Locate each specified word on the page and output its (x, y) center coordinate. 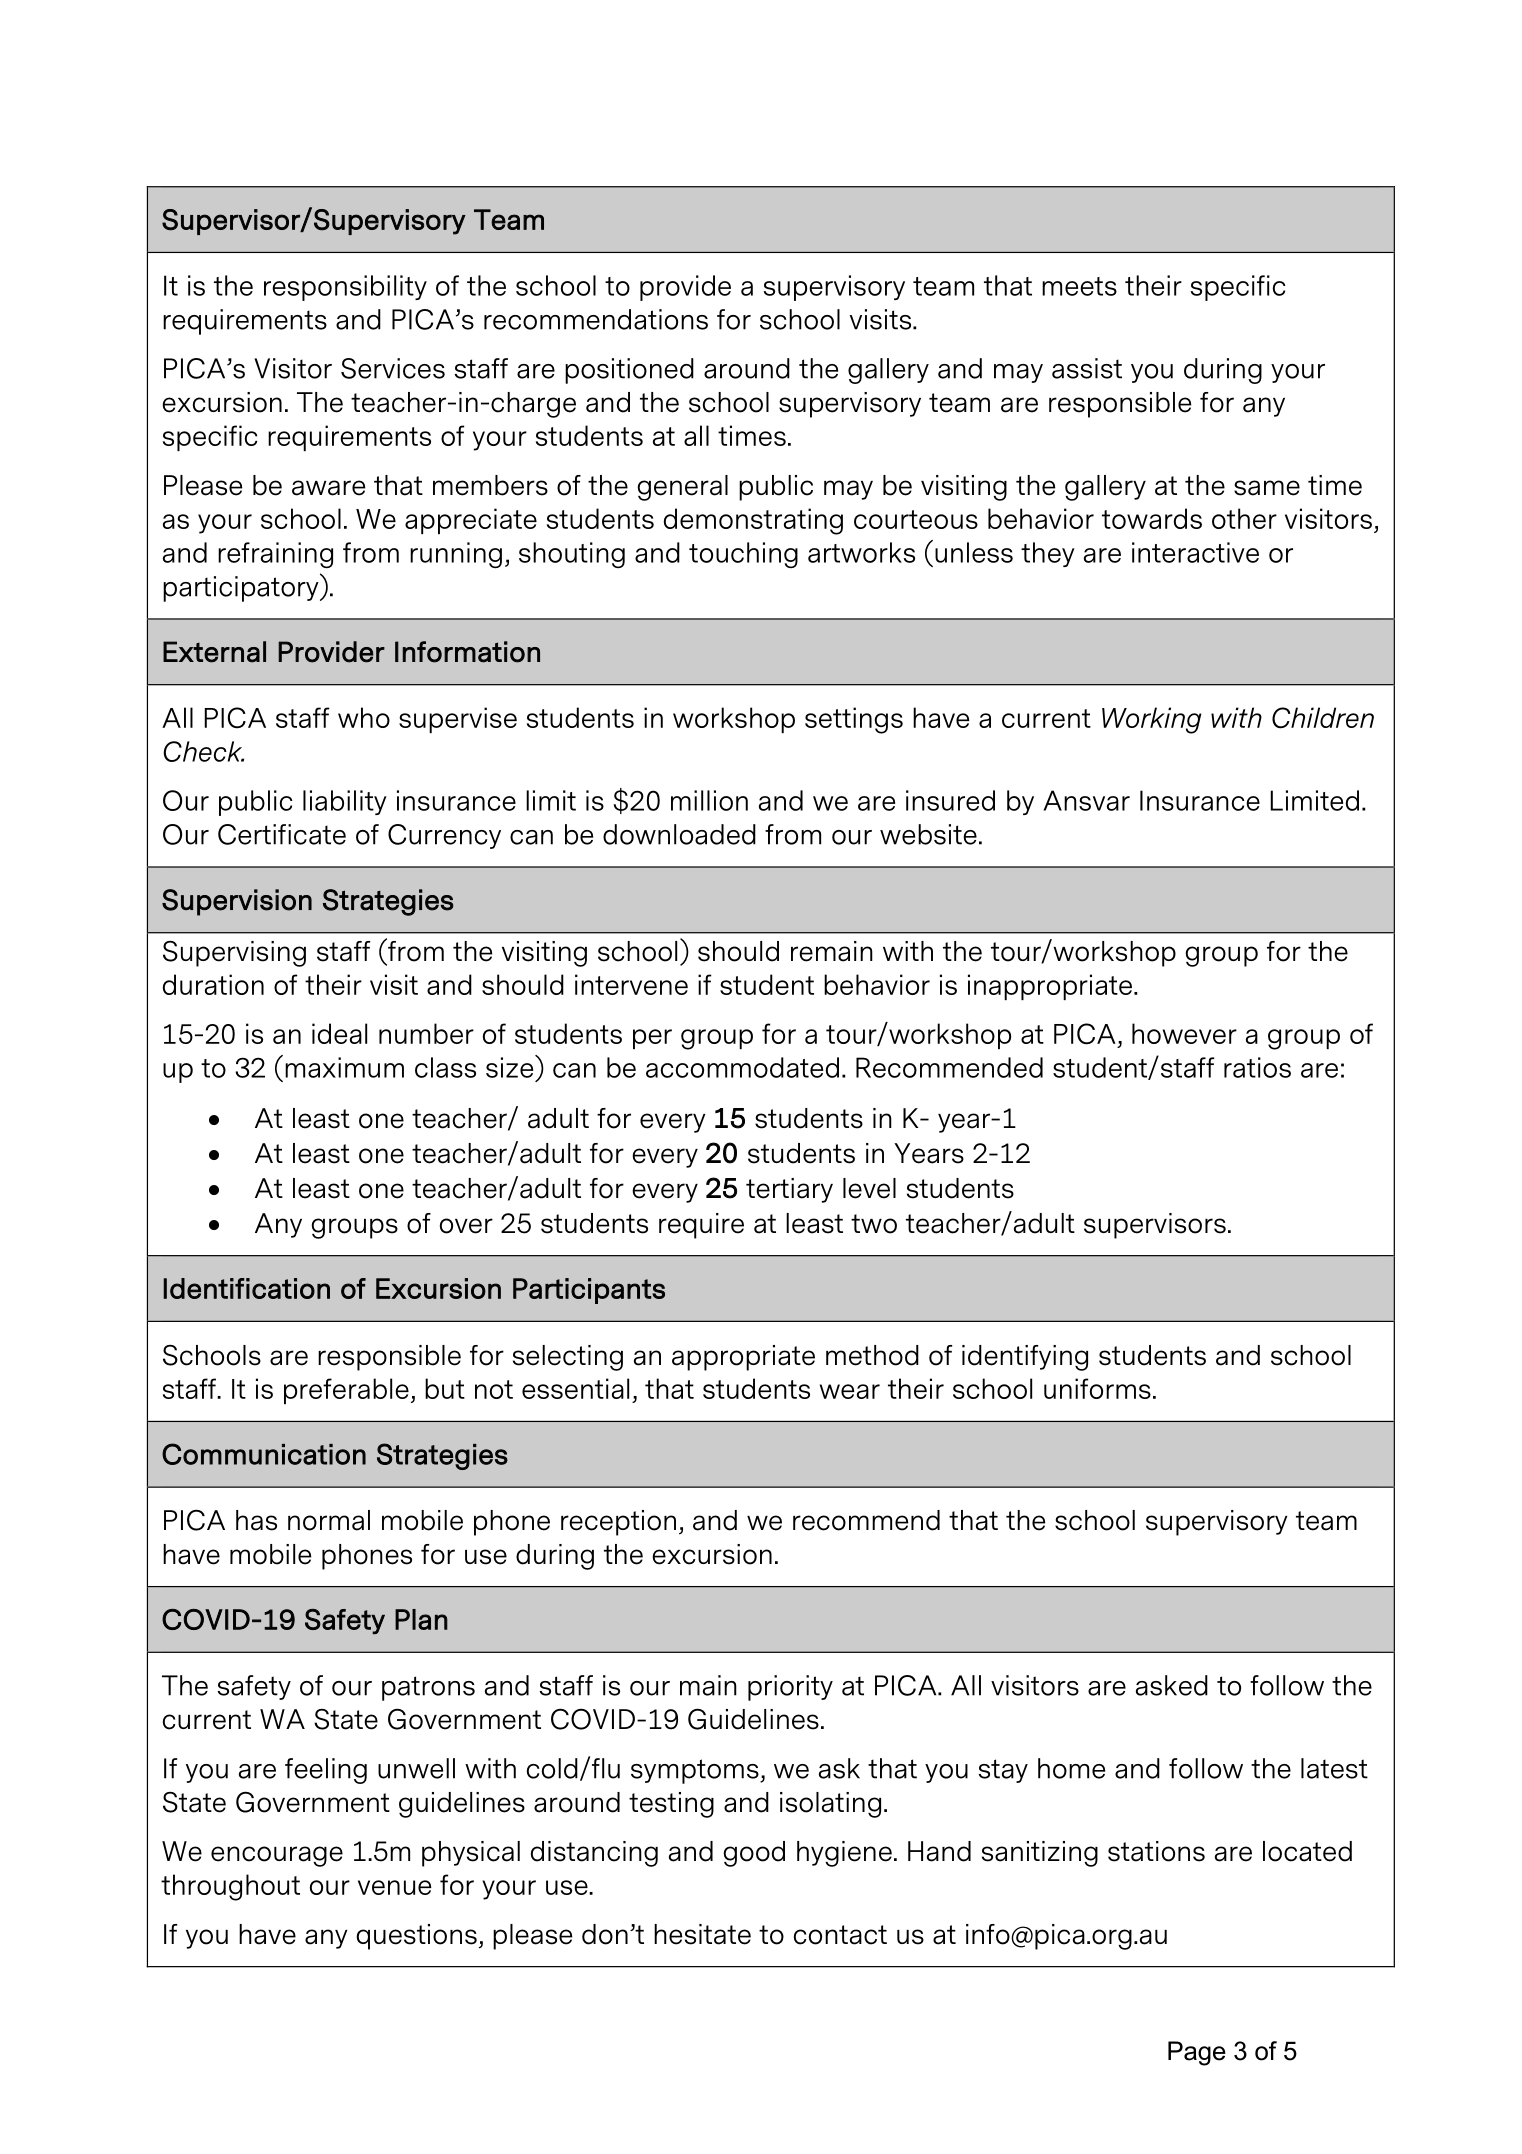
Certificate (282, 834)
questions (416, 1937)
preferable (346, 1391)
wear (850, 1391)
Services (393, 368)
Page (1197, 2053)
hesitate (702, 1934)
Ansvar (1086, 800)
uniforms (1097, 1388)
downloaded (679, 834)
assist (1087, 368)
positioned (629, 371)
